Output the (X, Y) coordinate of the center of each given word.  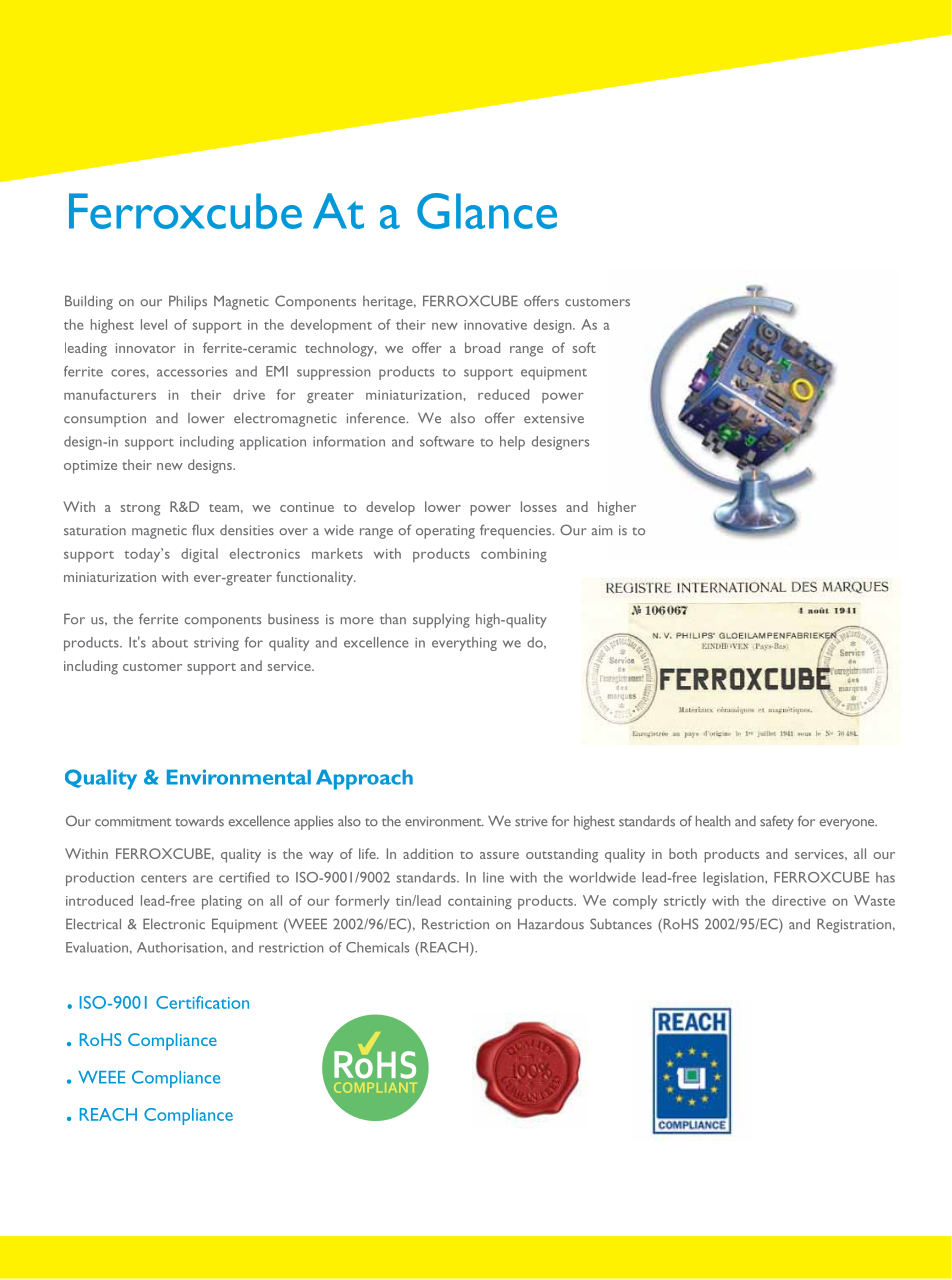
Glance (487, 211)
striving (216, 644)
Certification (202, 1002)
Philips (188, 302)
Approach (364, 779)
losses (539, 506)
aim (602, 530)
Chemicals (377, 947)
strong (140, 510)
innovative (495, 325)
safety (777, 822)
